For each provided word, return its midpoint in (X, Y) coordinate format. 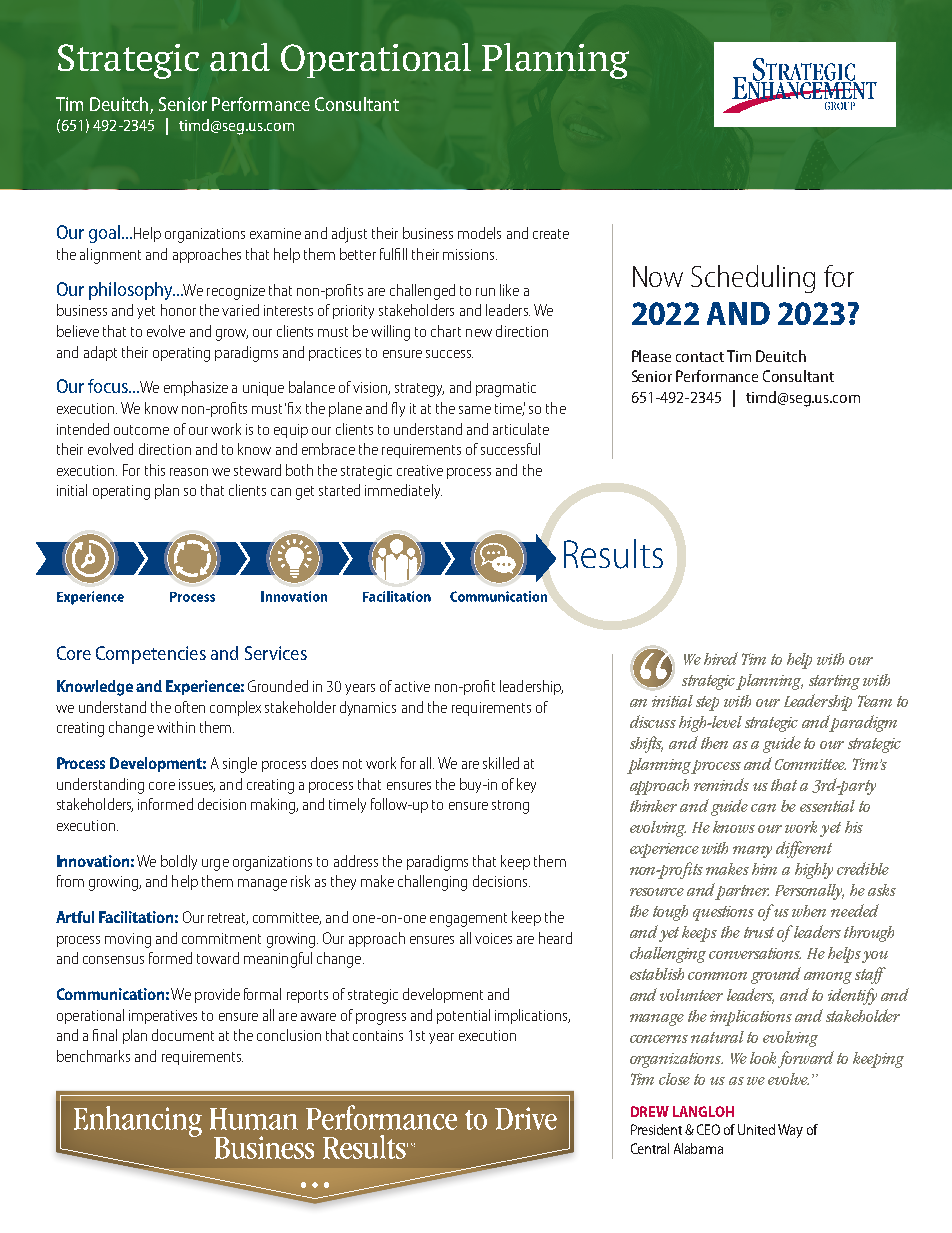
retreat (228, 919)
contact (700, 357)
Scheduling (753, 279)
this (155, 470)
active (412, 686)
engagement (468, 920)
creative (420, 470)
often (190, 707)
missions (470, 254)
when (809, 911)
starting (834, 682)
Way (790, 1131)
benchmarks (93, 1056)
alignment (110, 256)
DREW (650, 1111)
